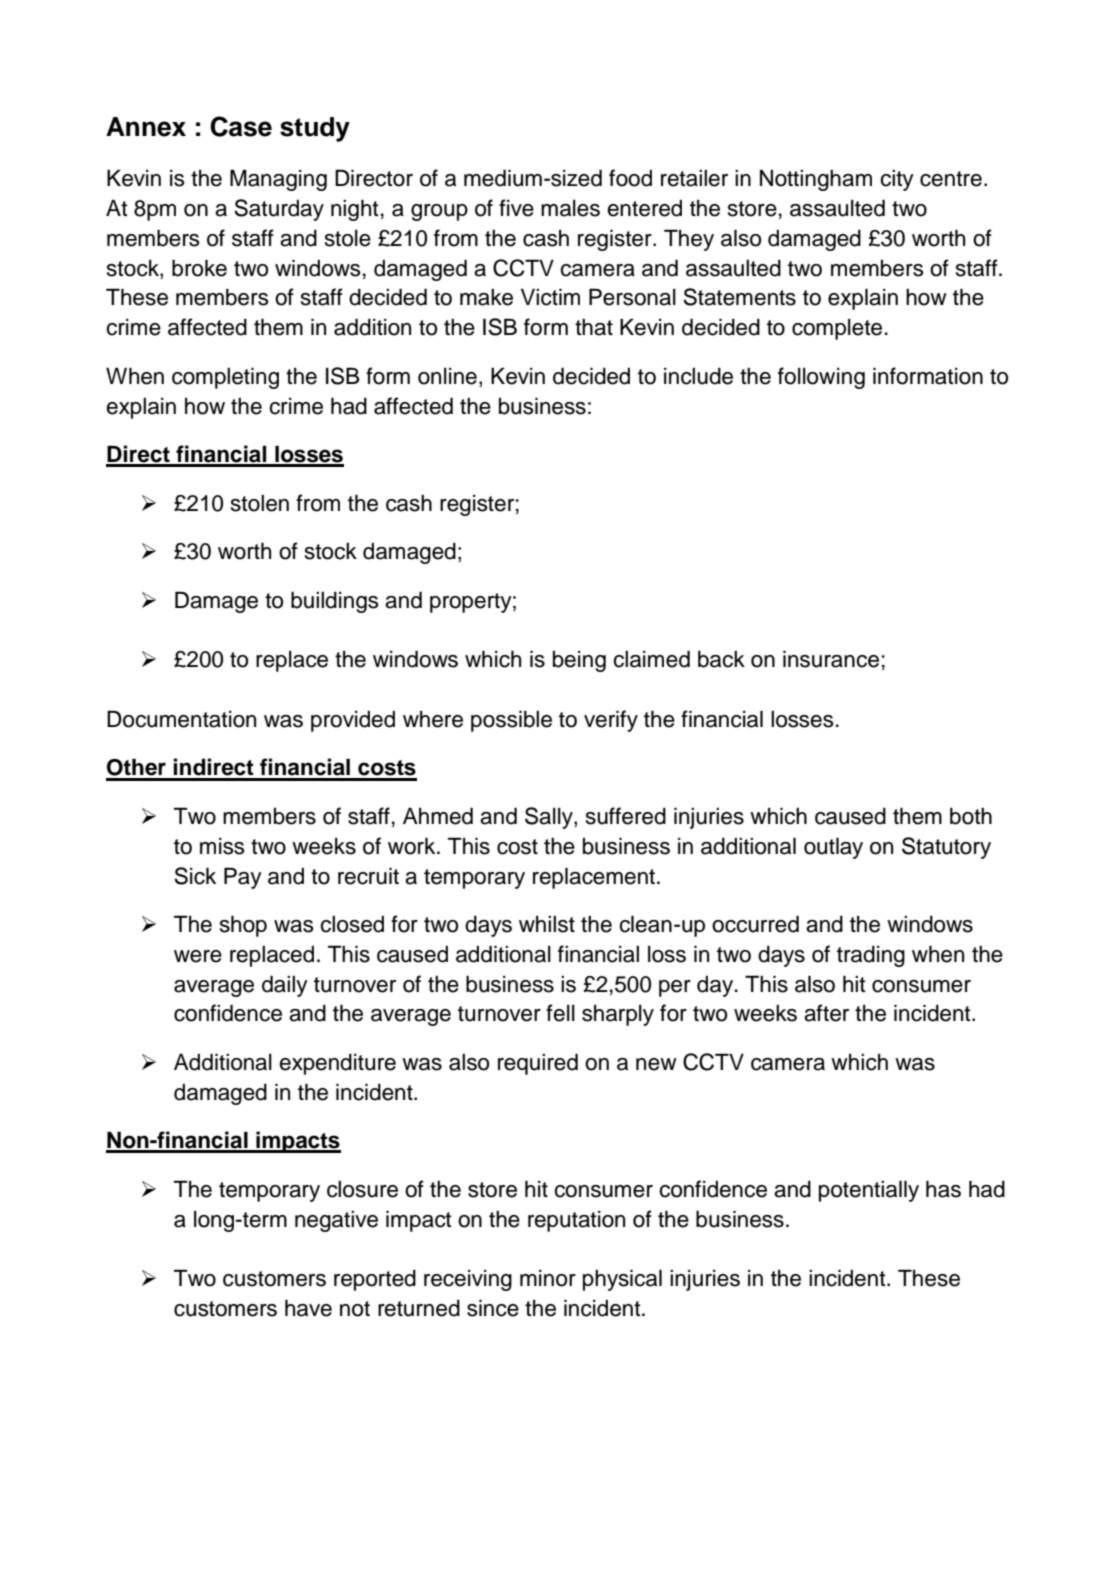 The image size is (1117, 1580). I want to click on insurance, so click(831, 659).
